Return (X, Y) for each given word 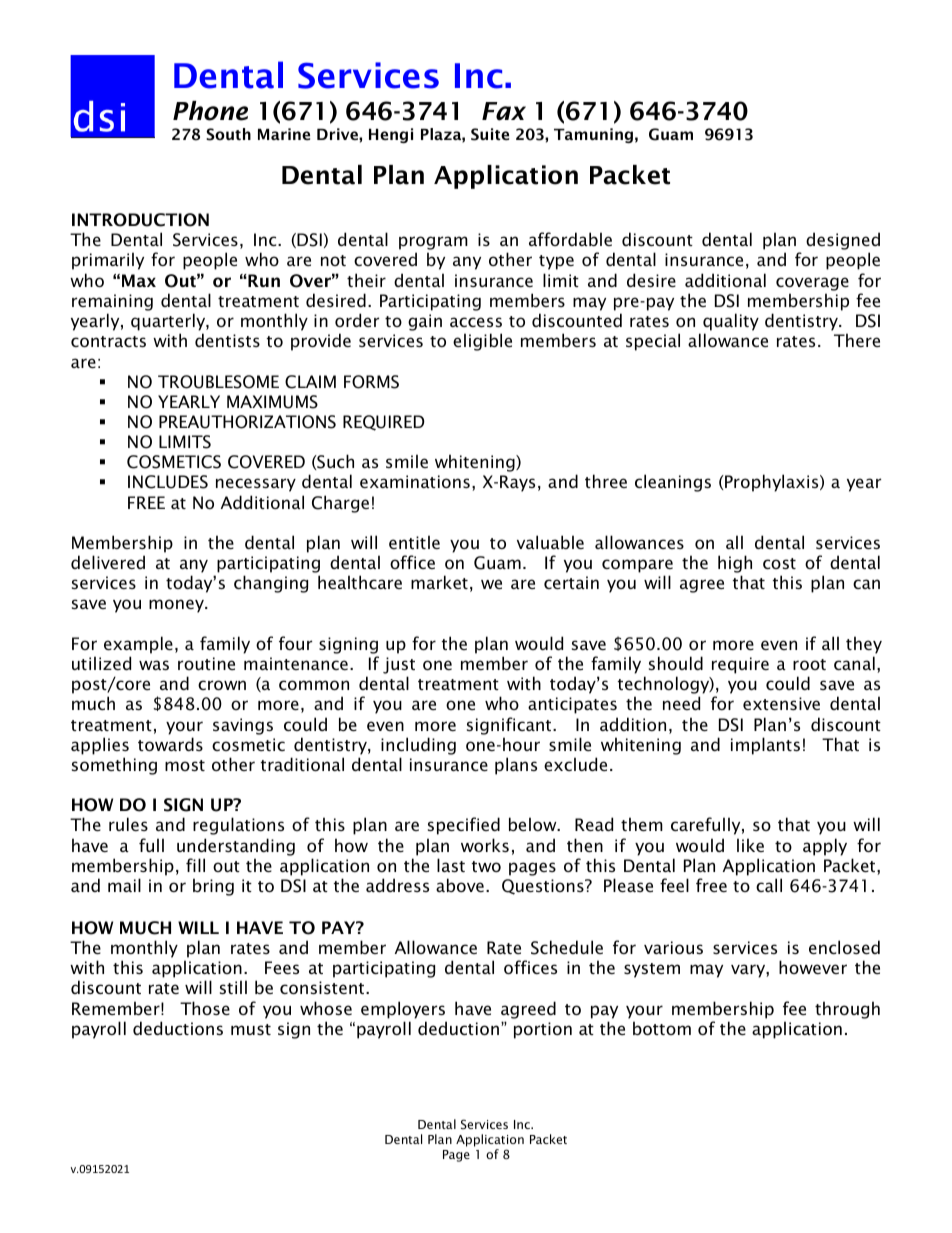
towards (170, 744)
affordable (570, 239)
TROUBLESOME (218, 382)
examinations (415, 481)
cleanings (673, 483)
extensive (781, 703)
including (418, 746)
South (228, 134)
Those (205, 1008)
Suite (490, 134)
